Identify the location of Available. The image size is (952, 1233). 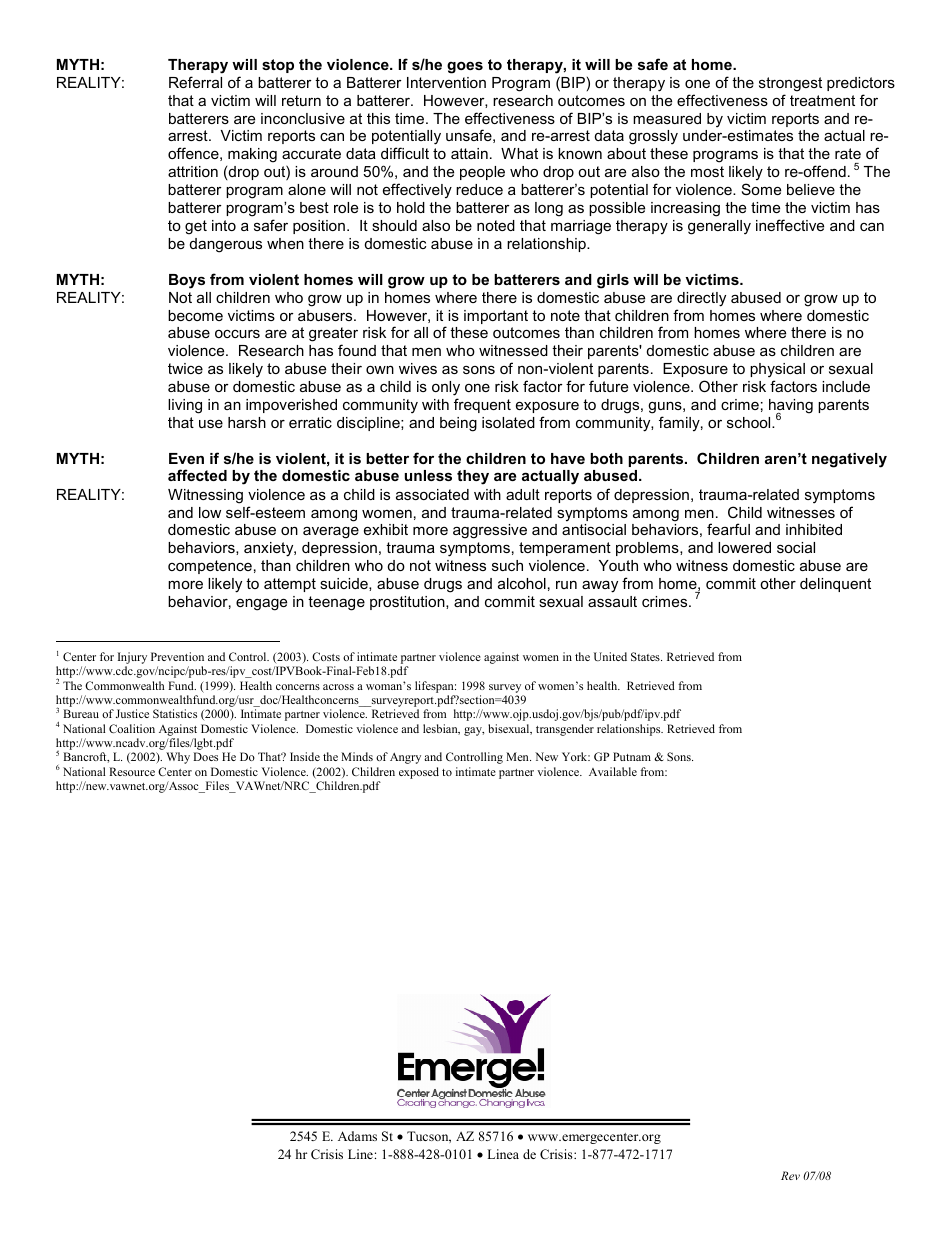
(613, 771).
